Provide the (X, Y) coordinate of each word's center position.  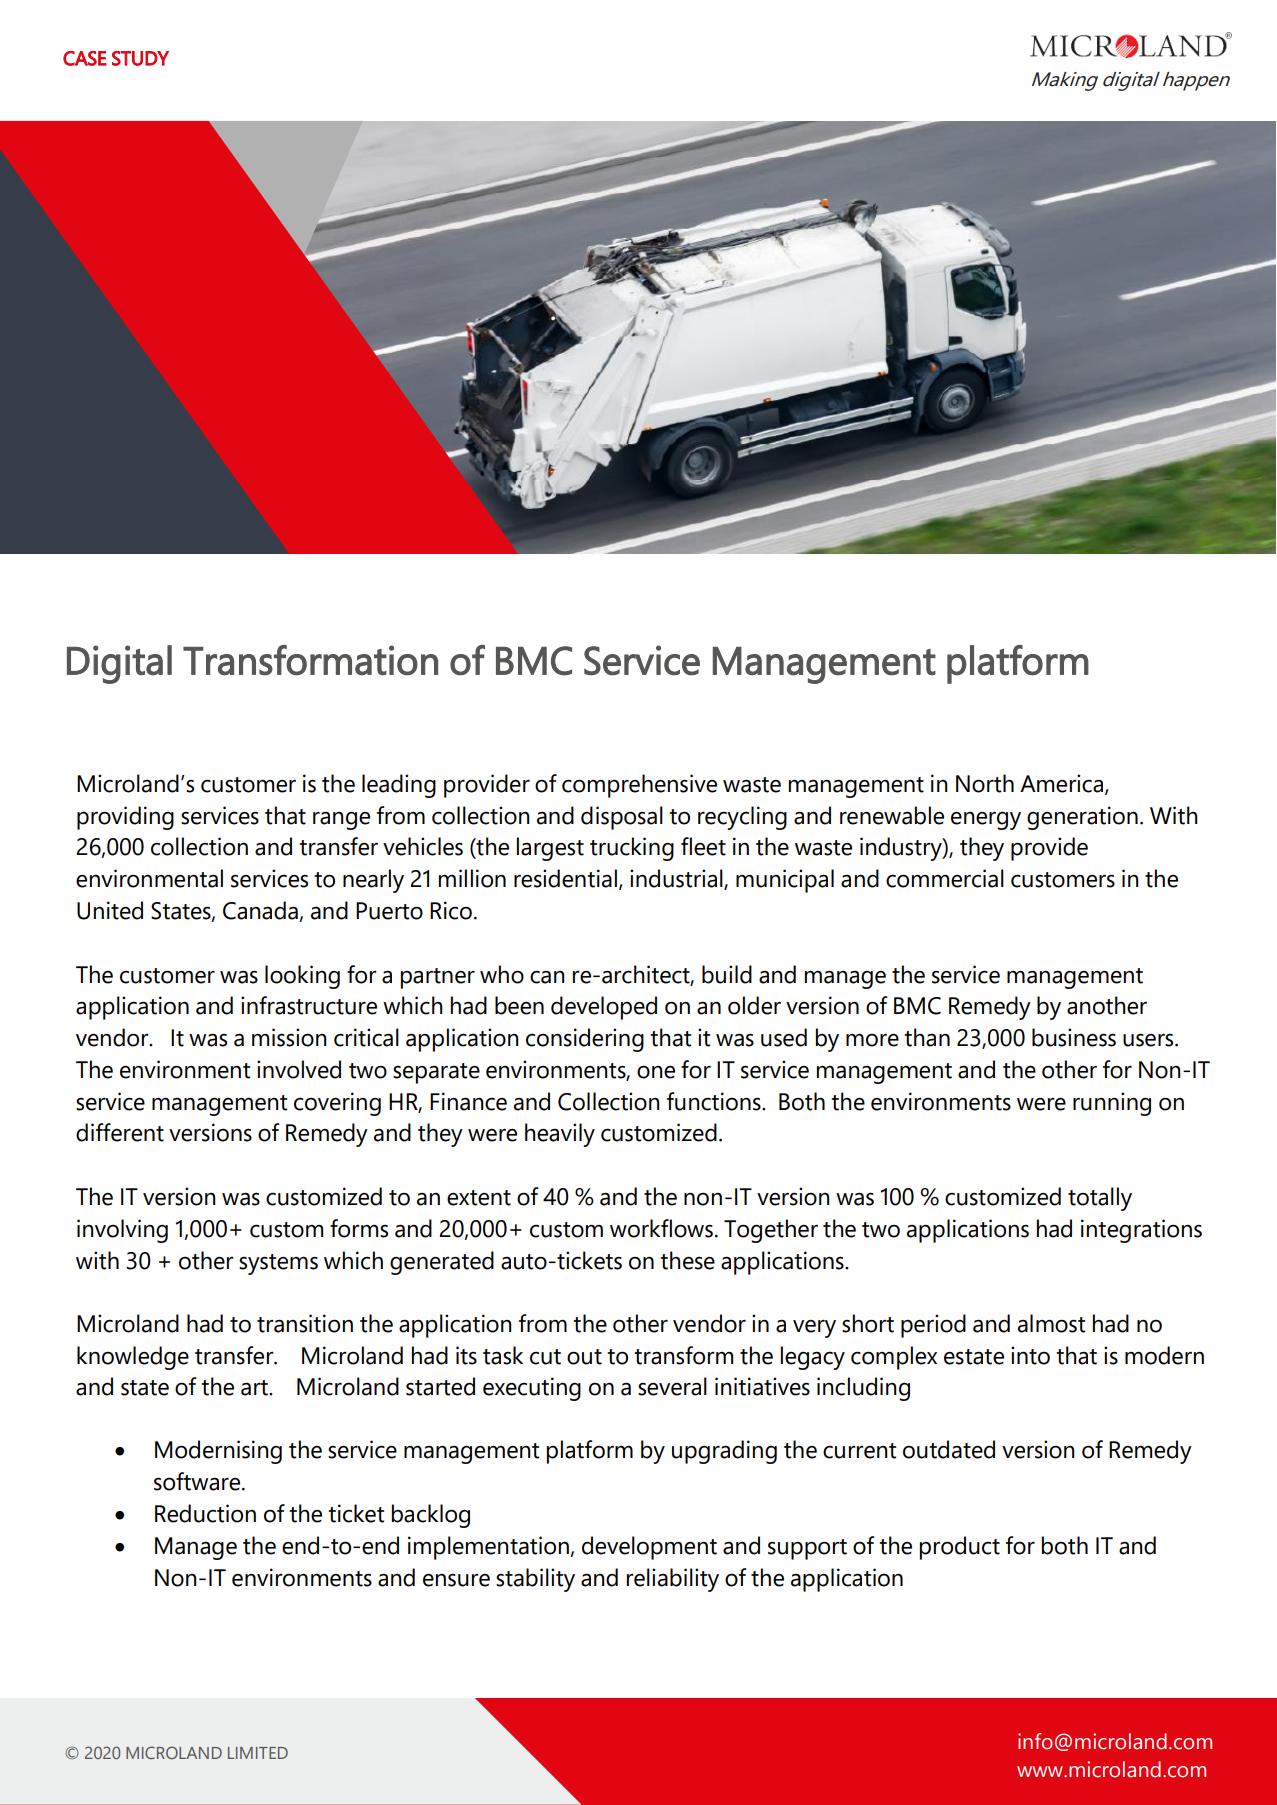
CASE (85, 58)
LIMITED (258, 1753)
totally (1100, 1199)
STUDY (140, 58)
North (985, 783)
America (1063, 784)
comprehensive (639, 786)
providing (125, 818)
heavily (560, 1135)
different (120, 1132)
